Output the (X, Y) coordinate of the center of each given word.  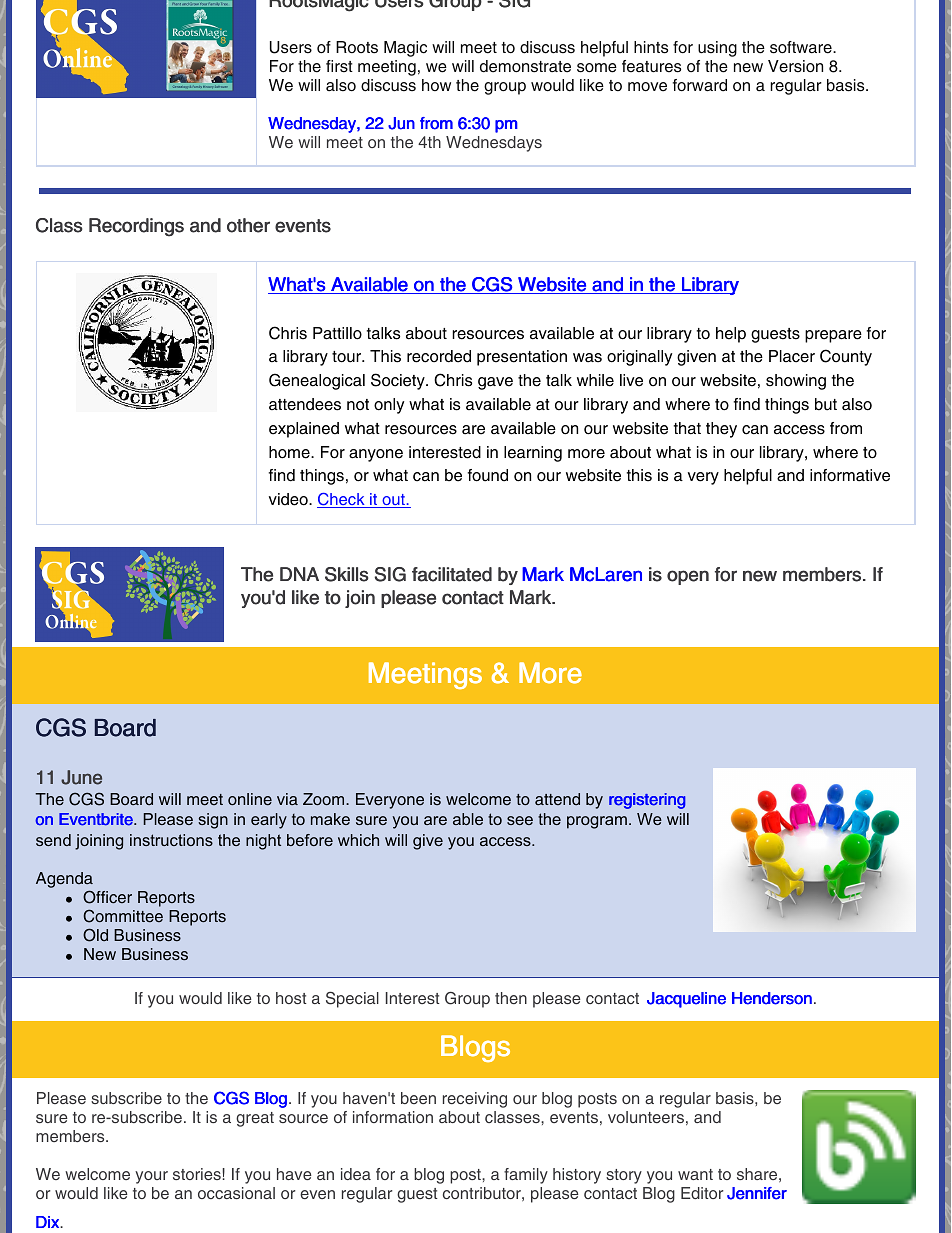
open (688, 577)
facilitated (452, 574)
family (526, 1176)
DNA (299, 574)
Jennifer (757, 1193)
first (339, 66)
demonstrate (525, 66)
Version (795, 66)
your (151, 1177)
